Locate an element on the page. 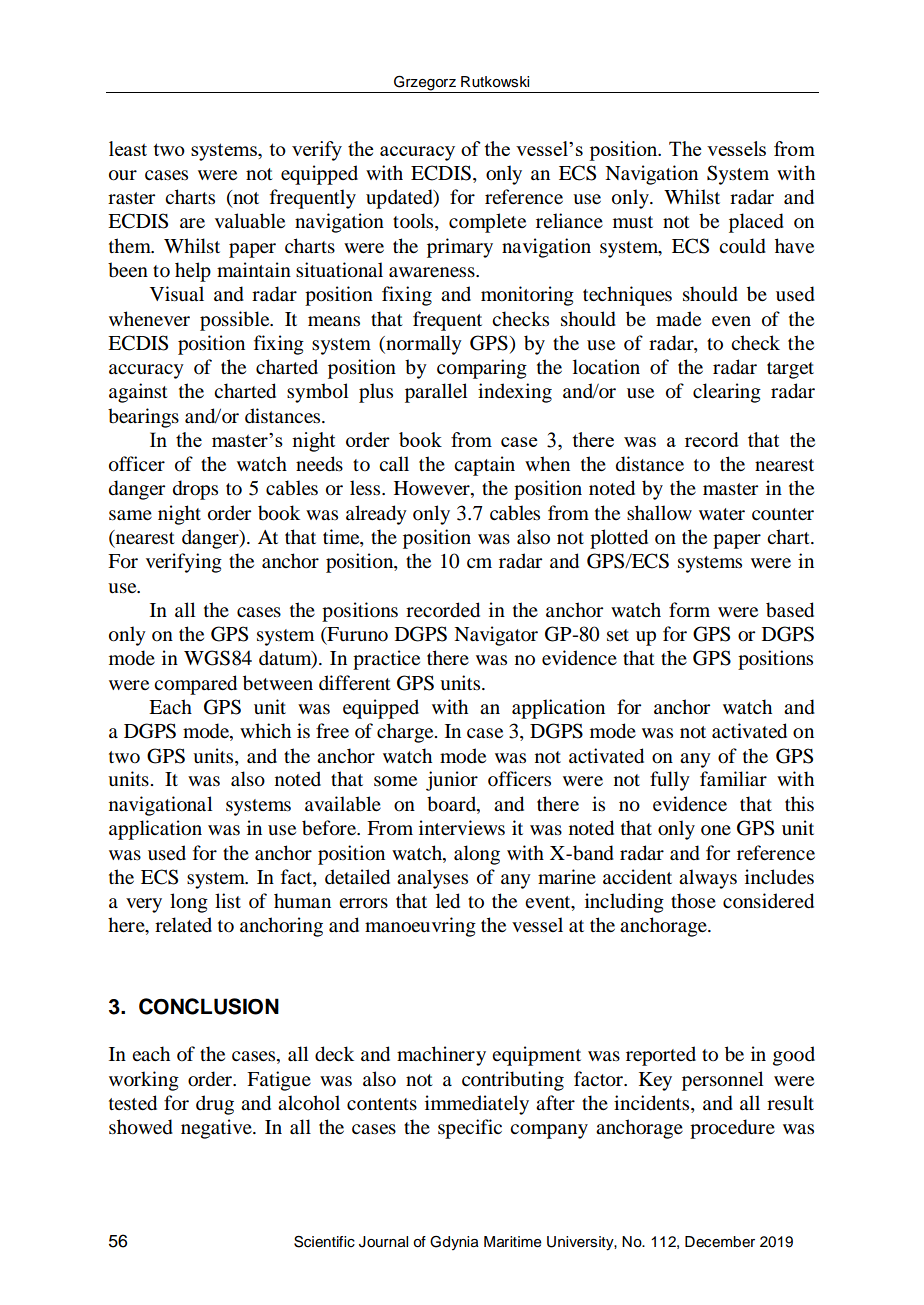 This image has height=1305, width=924. placed is located at coordinates (756, 223).
